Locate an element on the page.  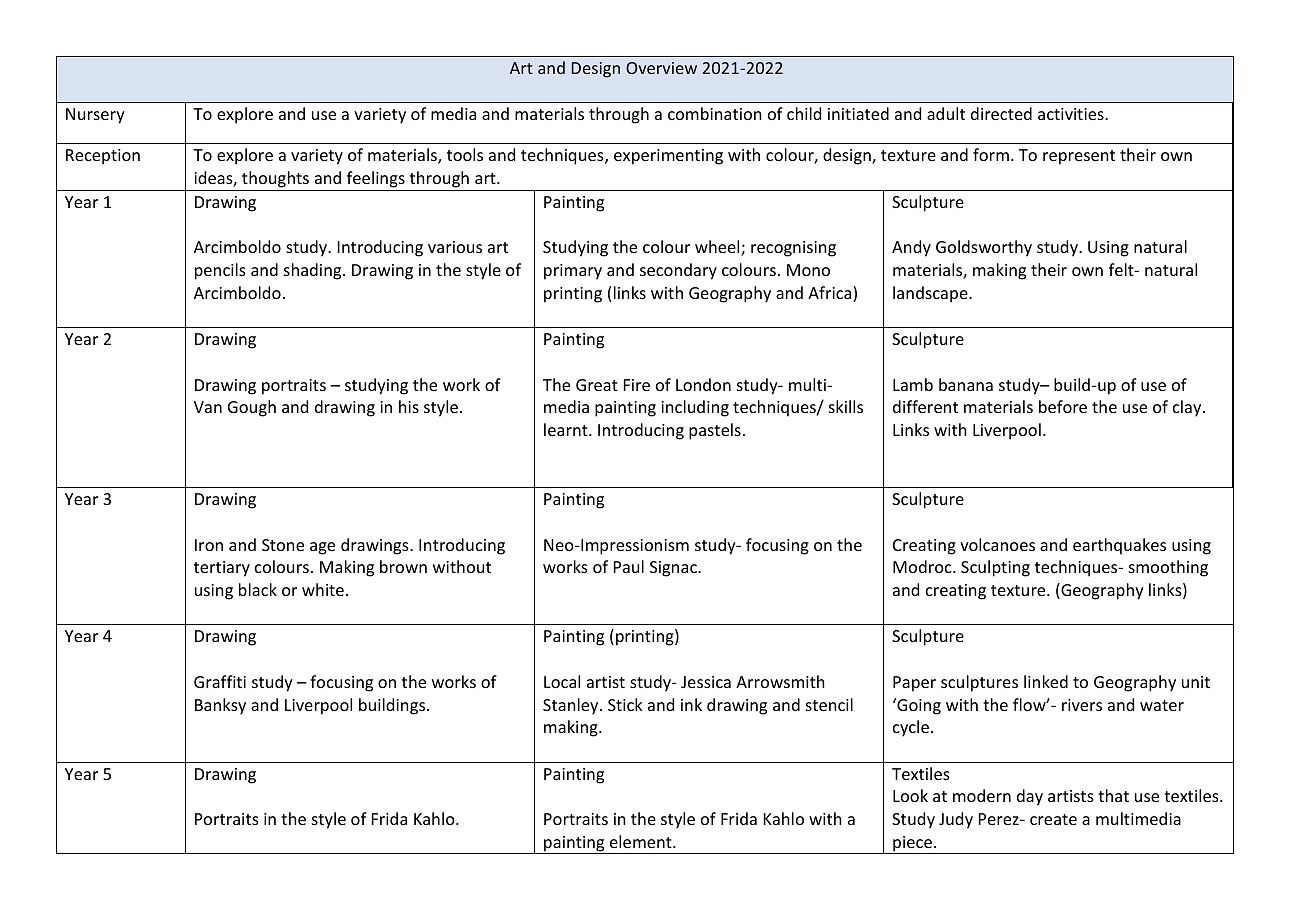
Nursery is located at coordinates (95, 116).
